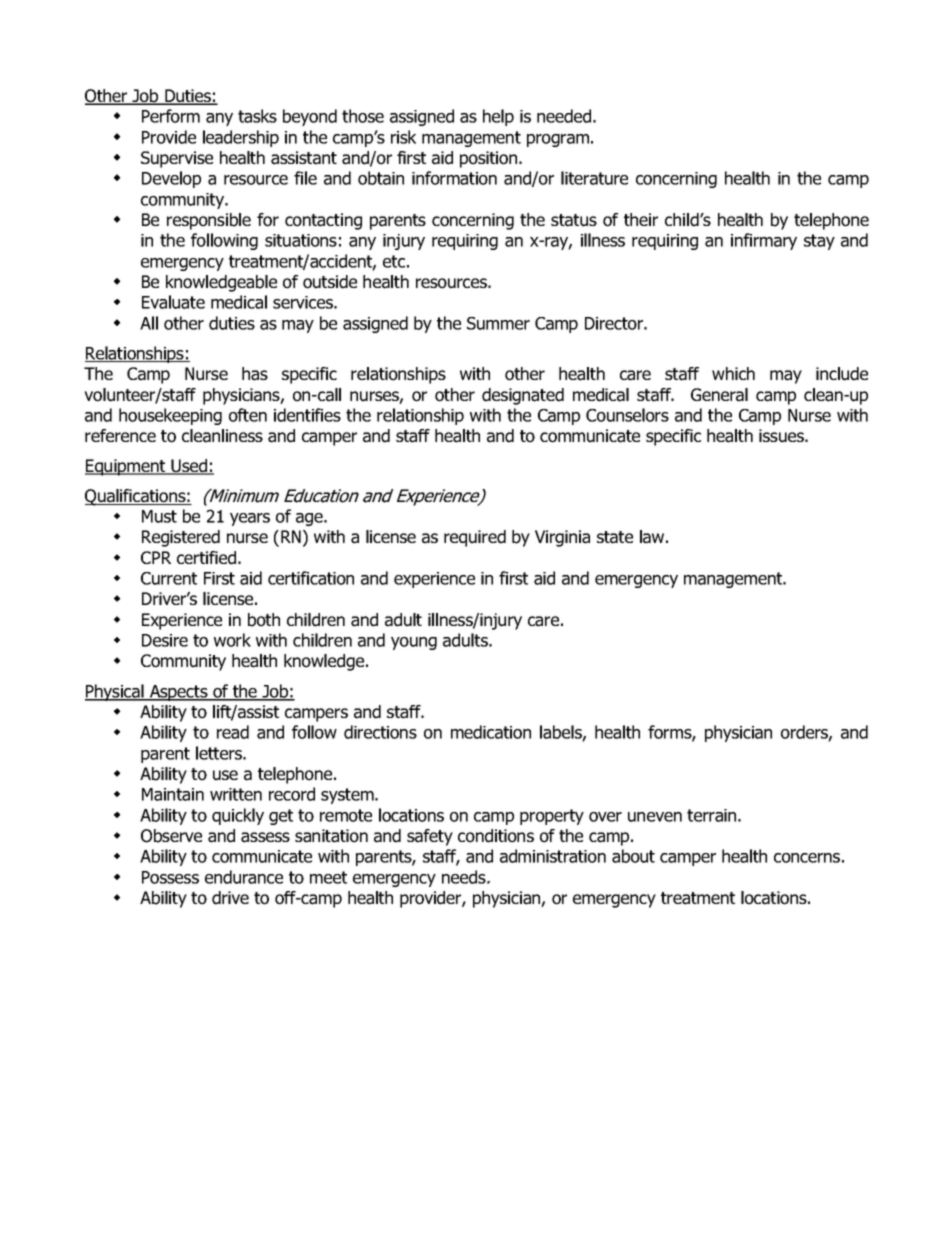 The height and width of the screenshot is (1233, 952). What do you see at coordinates (491, 732) in the screenshot?
I see `medication` at bounding box center [491, 732].
